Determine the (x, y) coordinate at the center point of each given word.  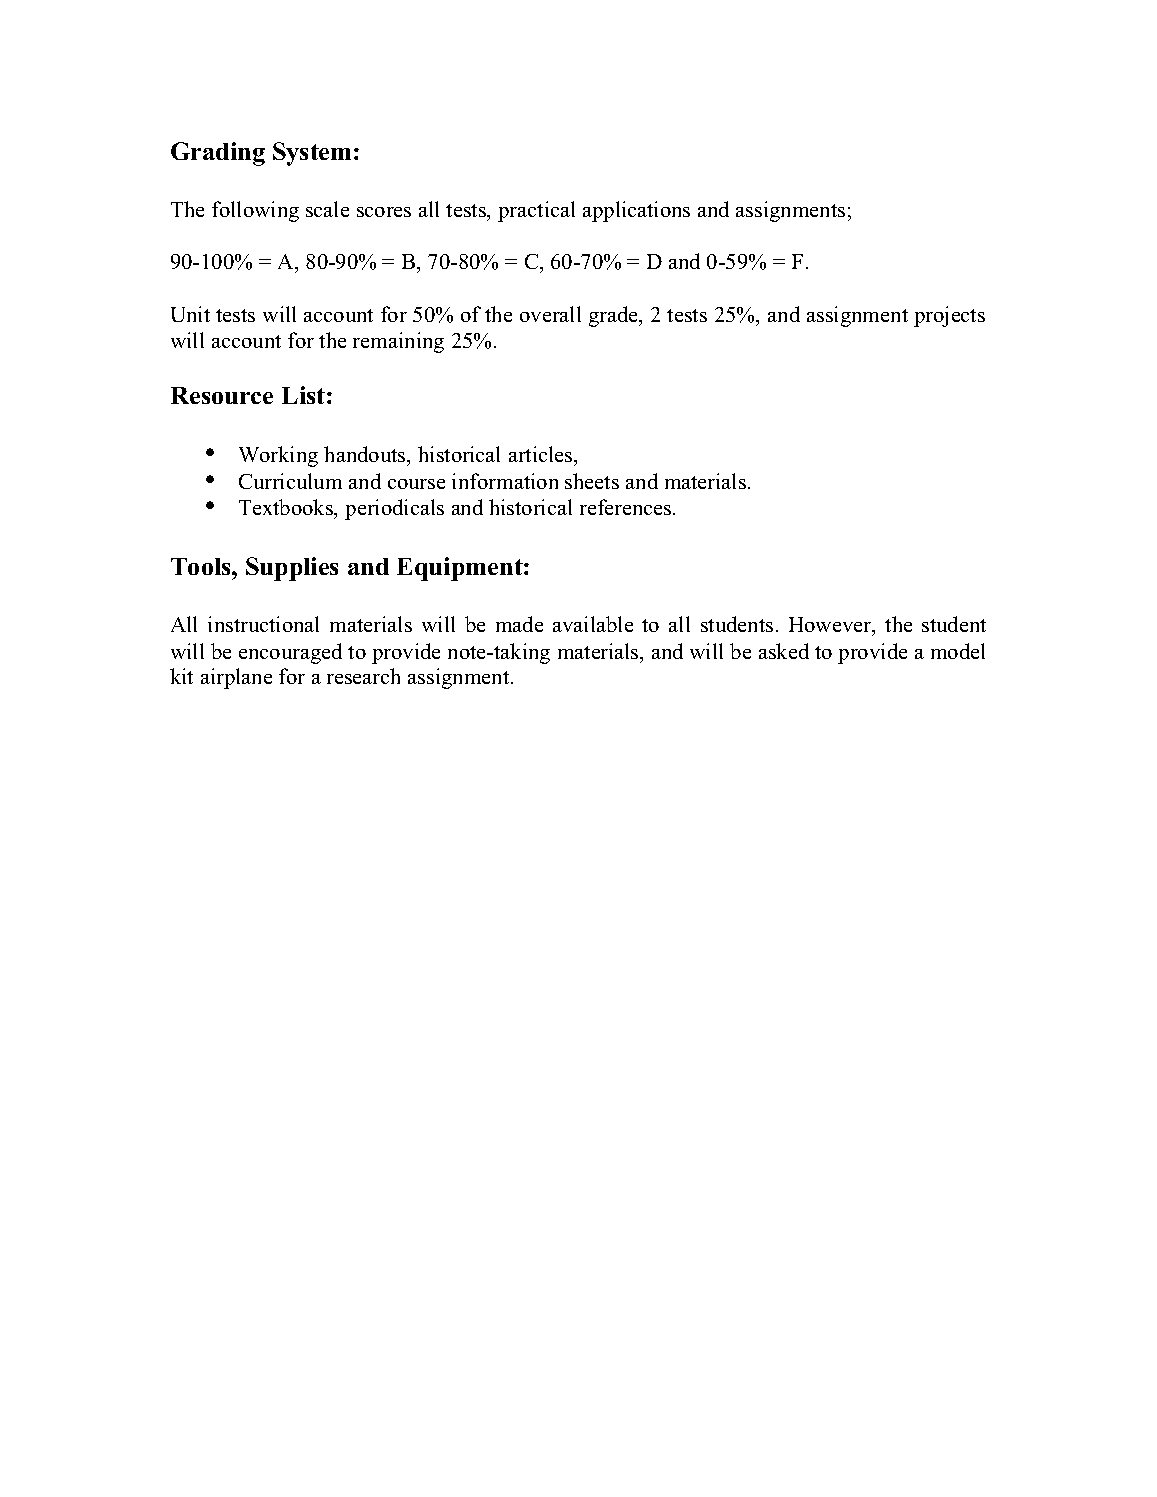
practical (536, 211)
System (312, 154)
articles (542, 454)
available (593, 624)
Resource (222, 395)
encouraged (290, 653)
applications (636, 211)
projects (949, 316)
